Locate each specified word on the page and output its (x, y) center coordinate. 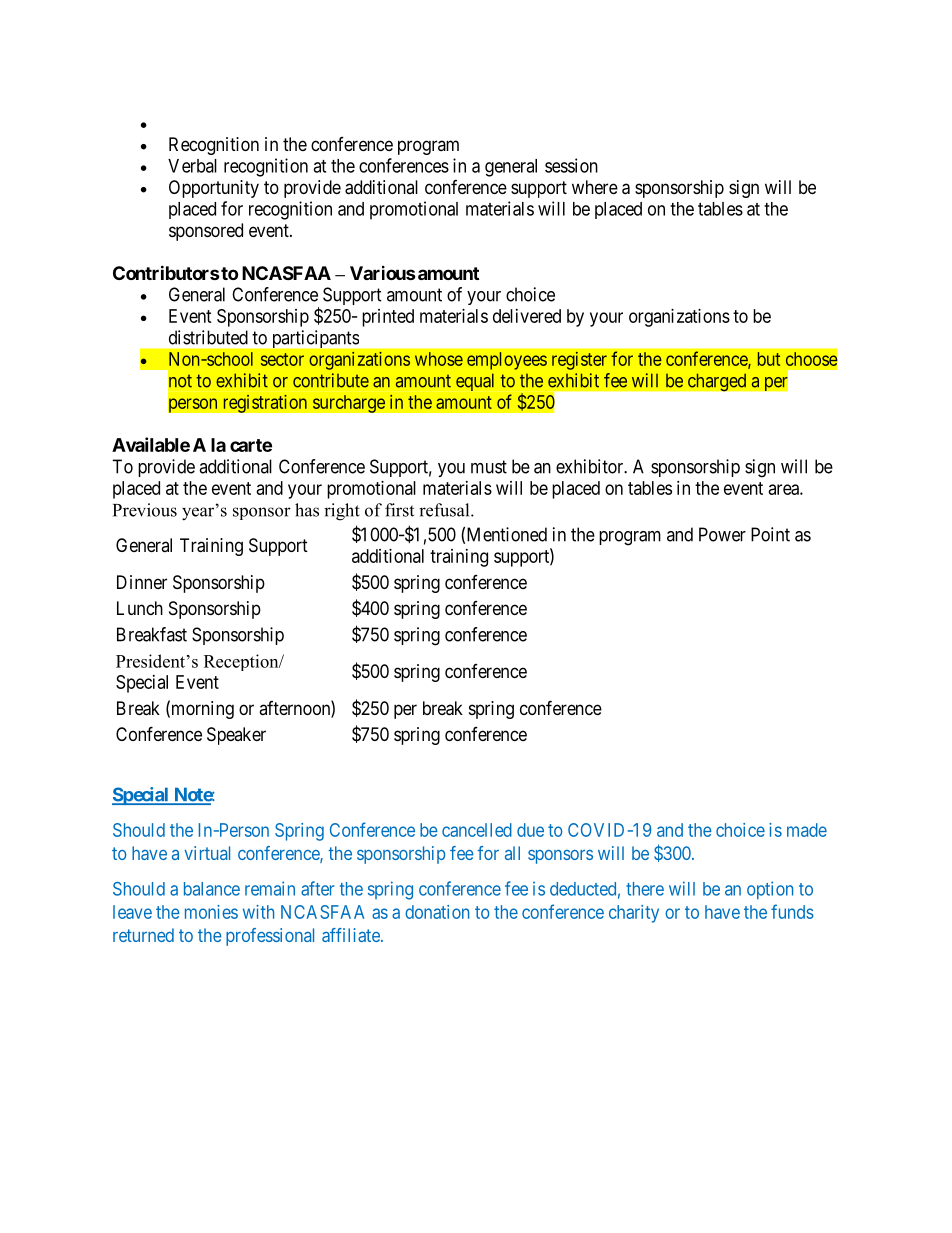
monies (211, 912)
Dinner (142, 582)
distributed (208, 337)
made (807, 830)
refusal (445, 510)
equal (475, 382)
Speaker (236, 736)
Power (722, 534)
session (571, 165)
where (595, 187)
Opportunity (214, 189)
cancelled (477, 830)
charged (717, 382)
